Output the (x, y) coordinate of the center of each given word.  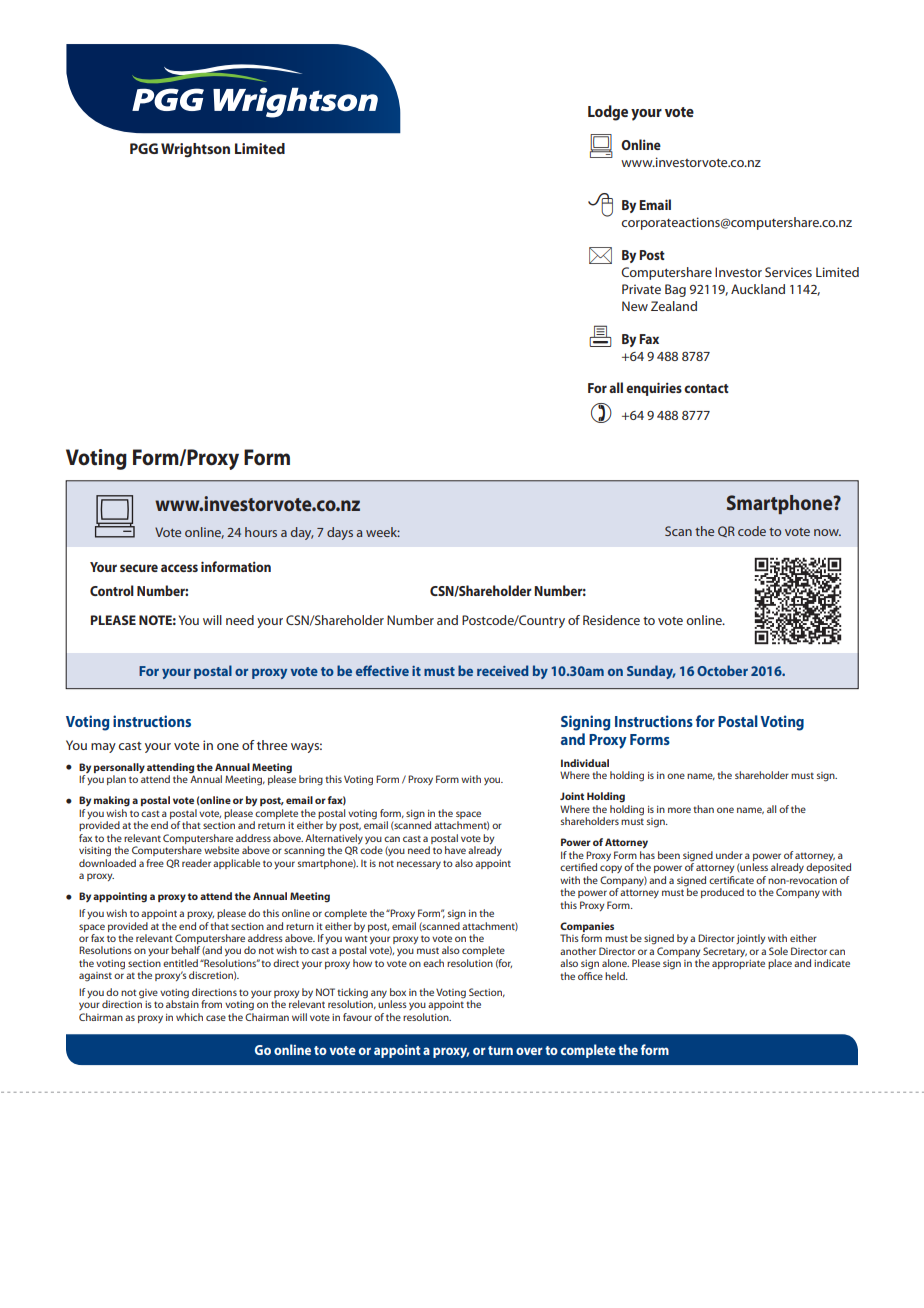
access (179, 568)
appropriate (738, 964)
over (529, 1051)
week (383, 532)
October (722, 670)
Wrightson (195, 150)
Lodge (608, 113)
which (189, 1017)
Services (788, 272)
